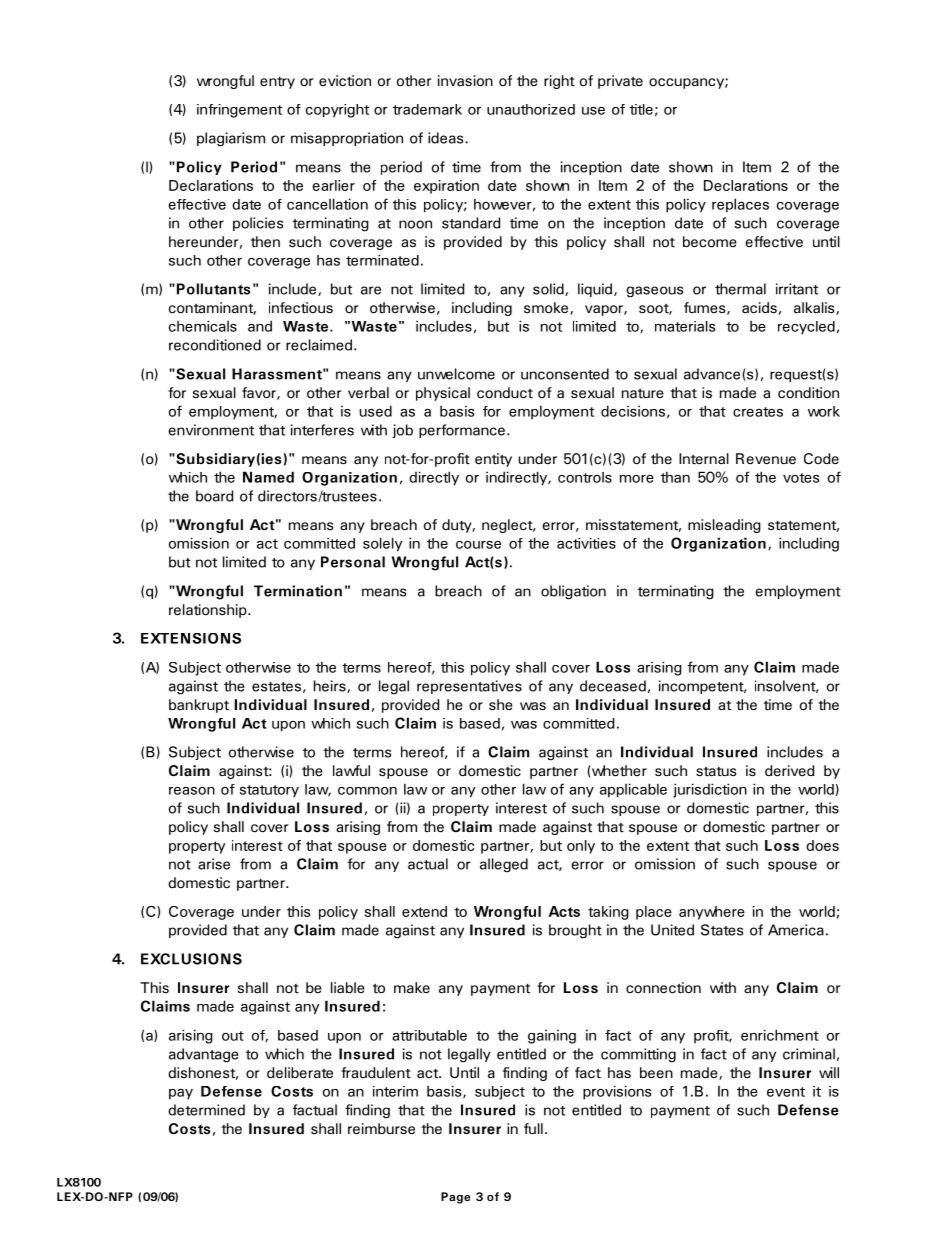  Describe the element at coordinates (469, 687) in the page. I see `representatives` at that location.
